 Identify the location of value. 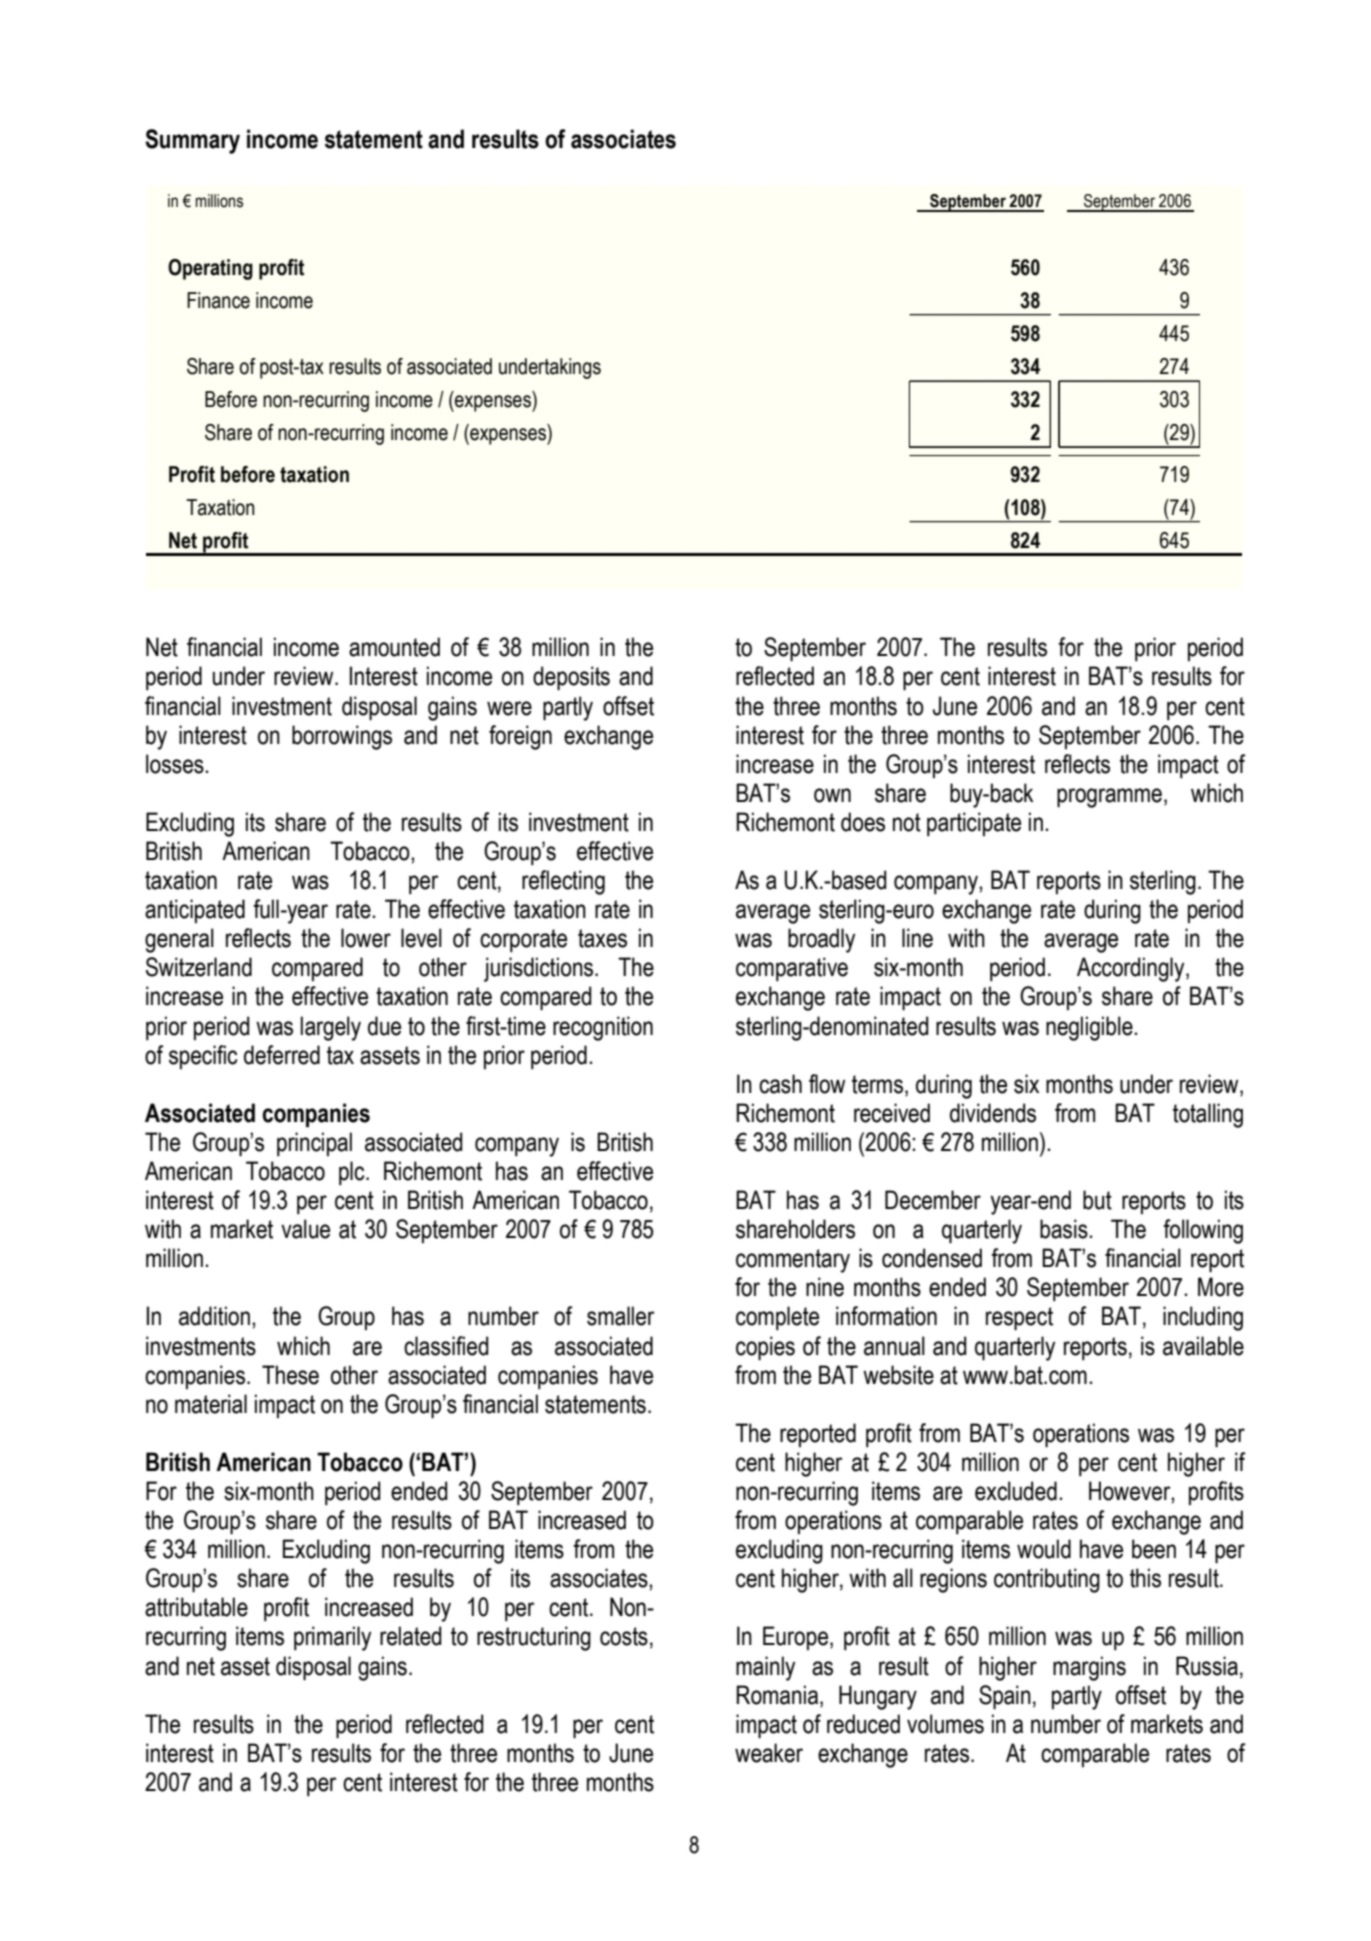
(305, 1229).
